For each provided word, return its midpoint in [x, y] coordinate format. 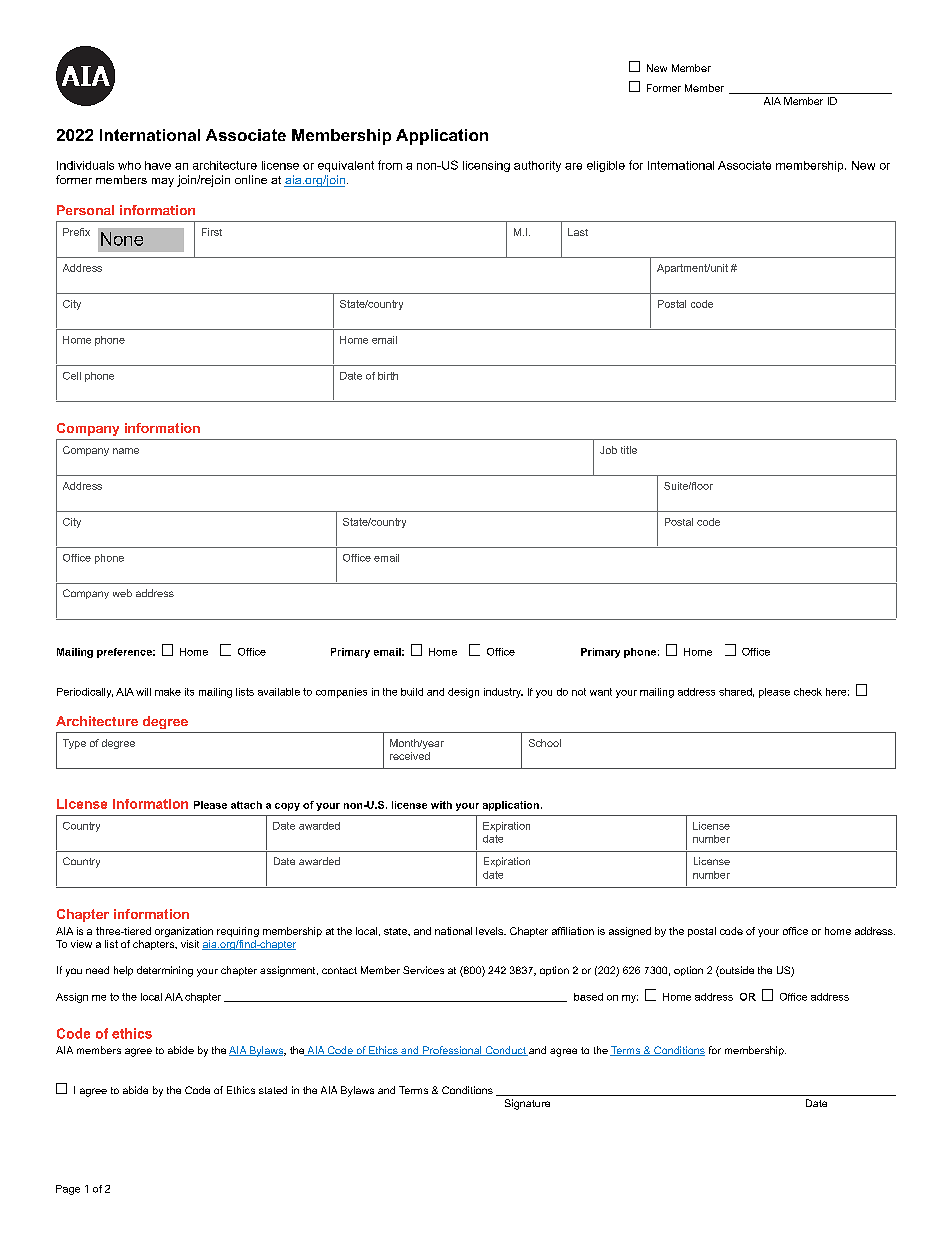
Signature [527, 1104]
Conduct [505, 1051]
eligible [606, 166]
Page [68, 1190]
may [163, 182]
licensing [486, 166]
